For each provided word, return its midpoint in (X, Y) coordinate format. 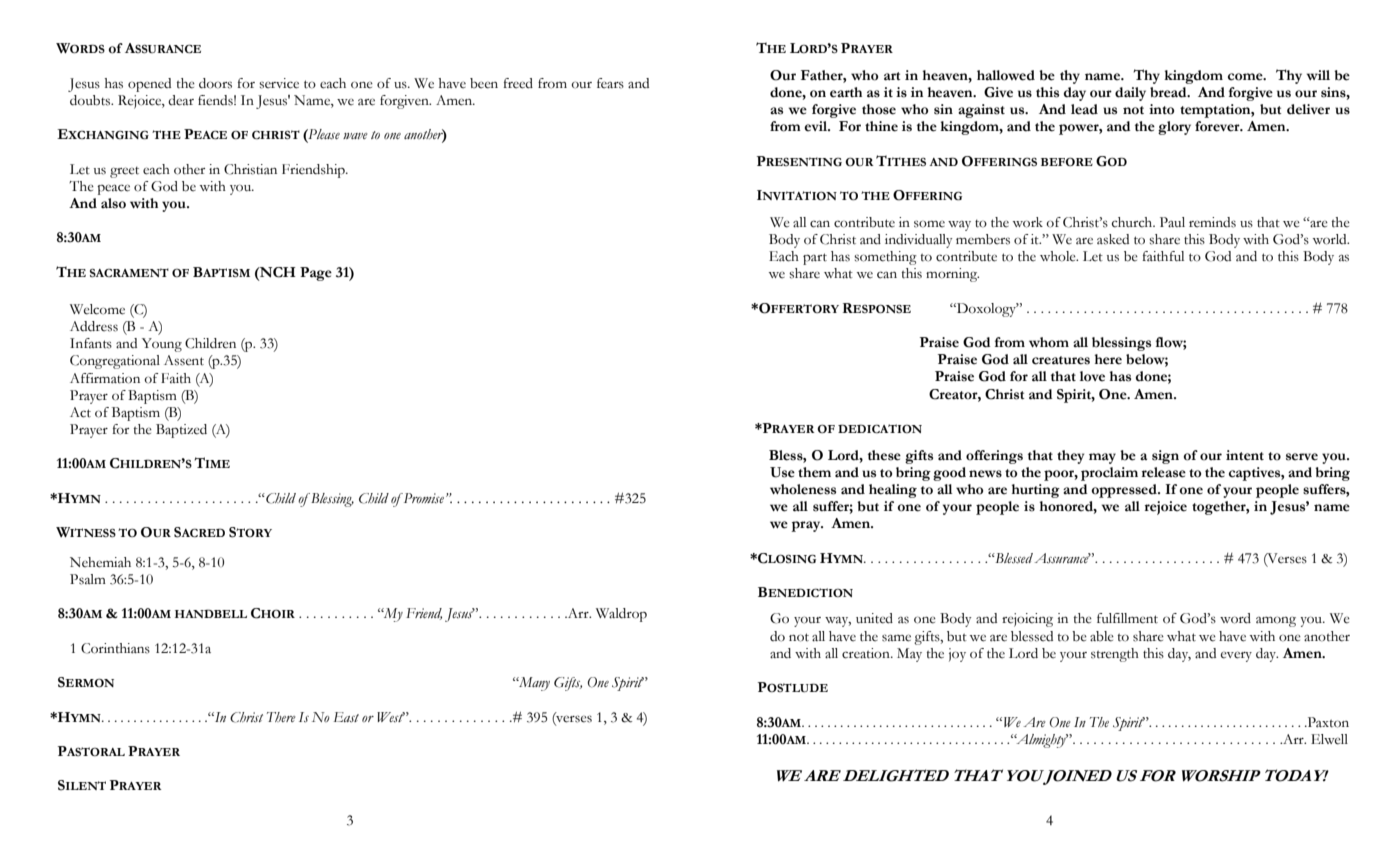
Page (316, 274)
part (815, 259)
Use (782, 472)
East (346, 717)
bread (1169, 92)
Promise (424, 498)
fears (610, 83)
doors (215, 83)
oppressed (1125, 491)
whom (1049, 342)
